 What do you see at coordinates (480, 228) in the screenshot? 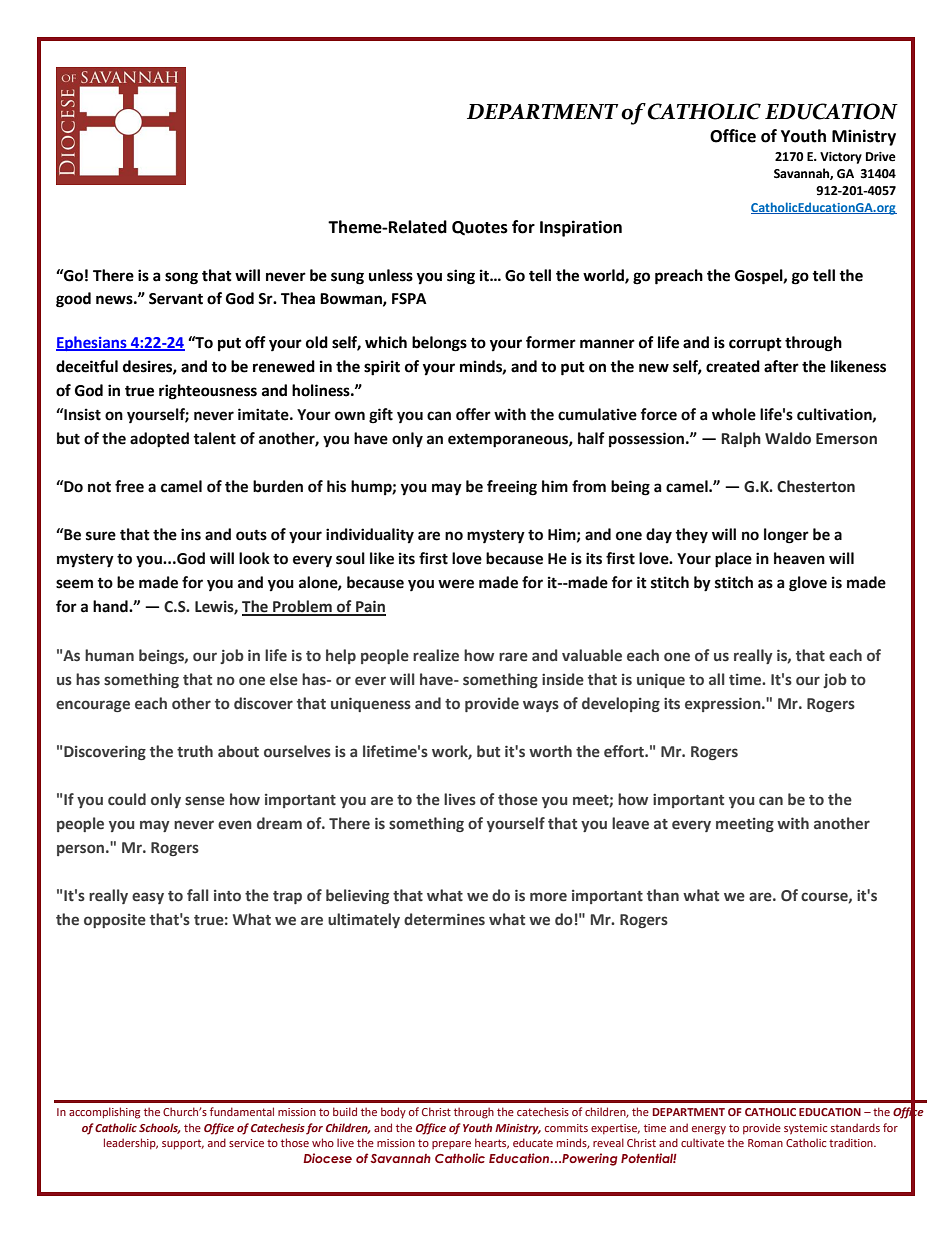
I see `Quotes` at bounding box center [480, 228].
